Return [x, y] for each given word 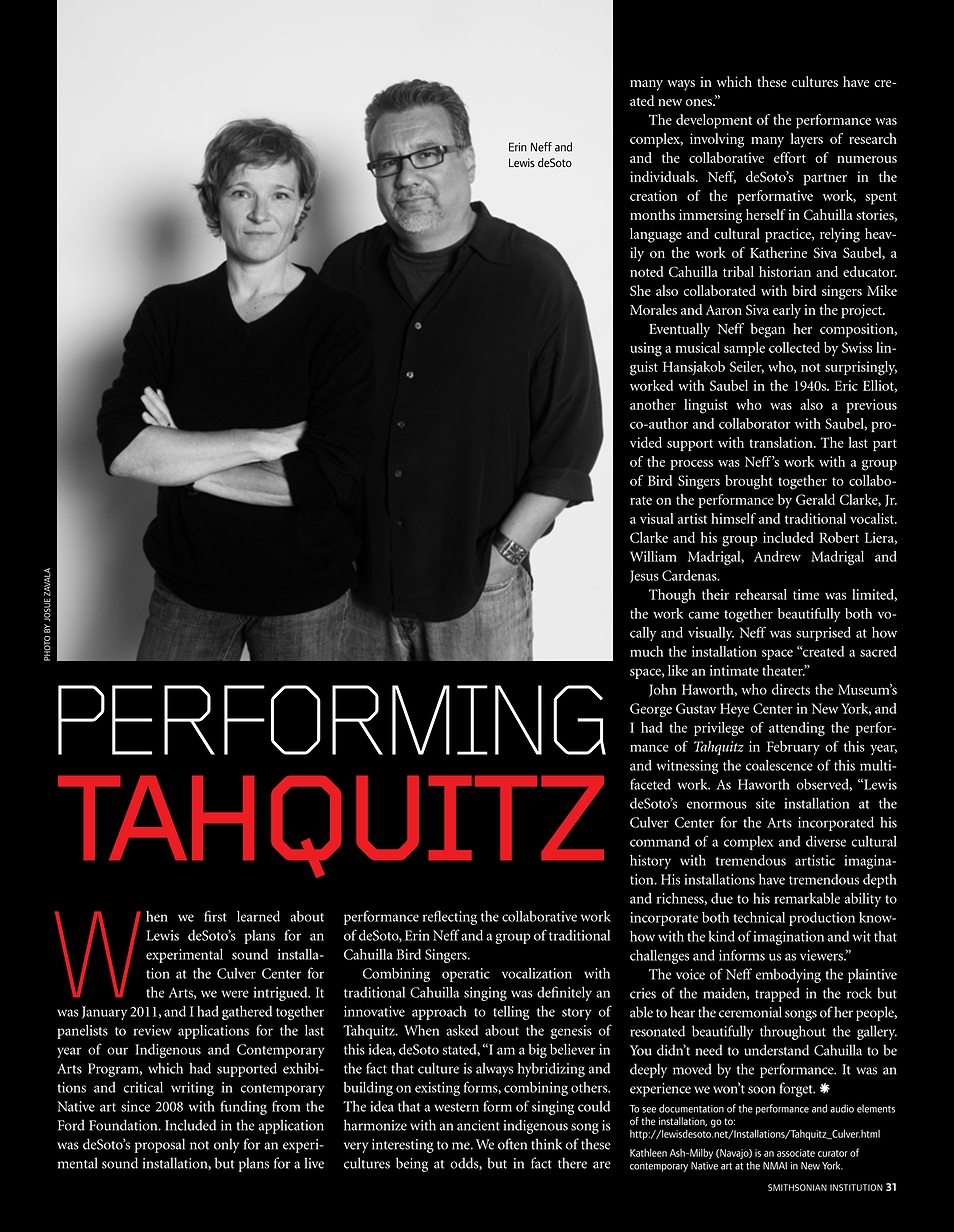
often [512, 1144]
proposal [160, 1145]
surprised [823, 634]
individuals [663, 176]
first [215, 916]
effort [790, 157]
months [652, 214]
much [646, 651]
